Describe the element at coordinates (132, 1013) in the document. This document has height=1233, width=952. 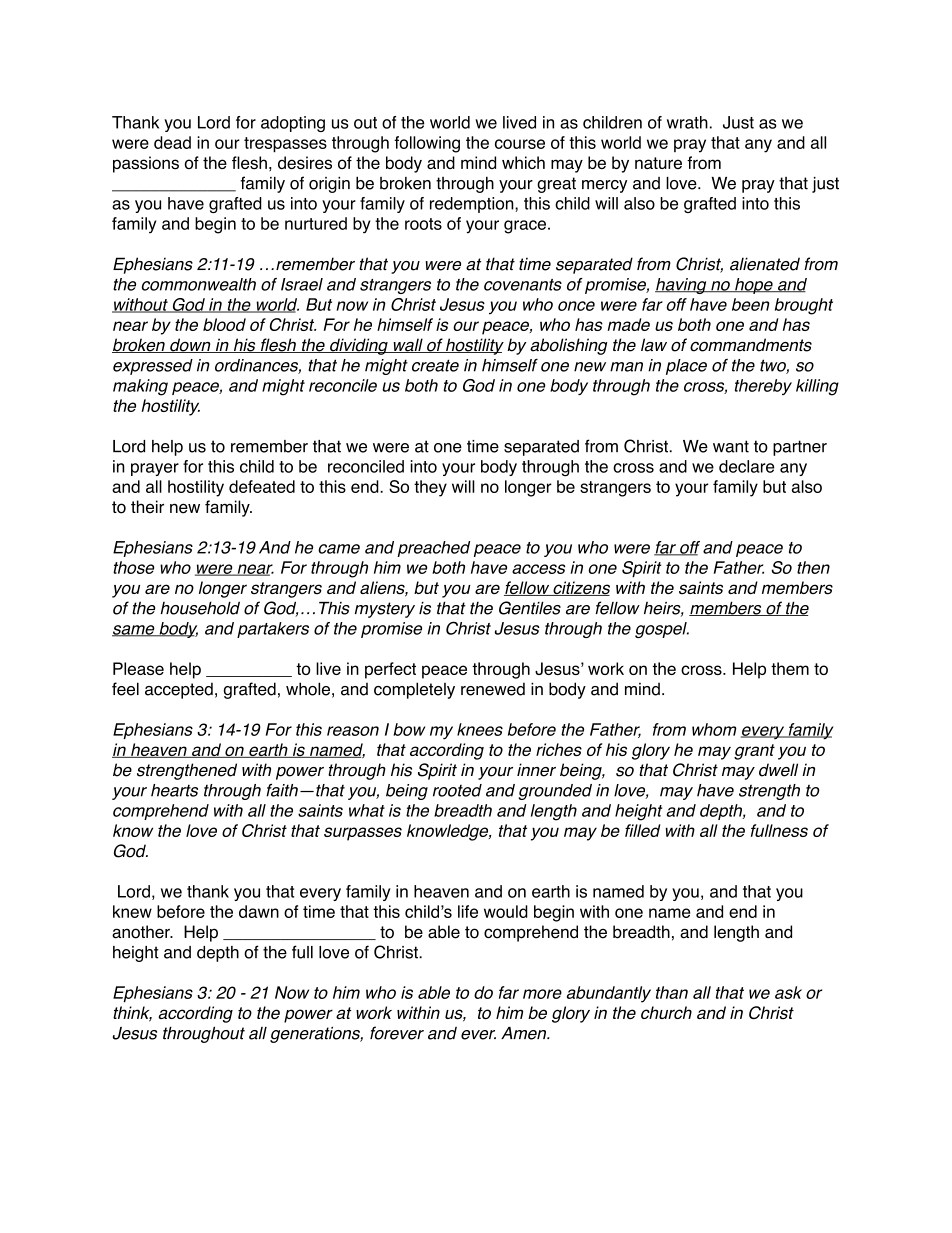
I see `think` at that location.
